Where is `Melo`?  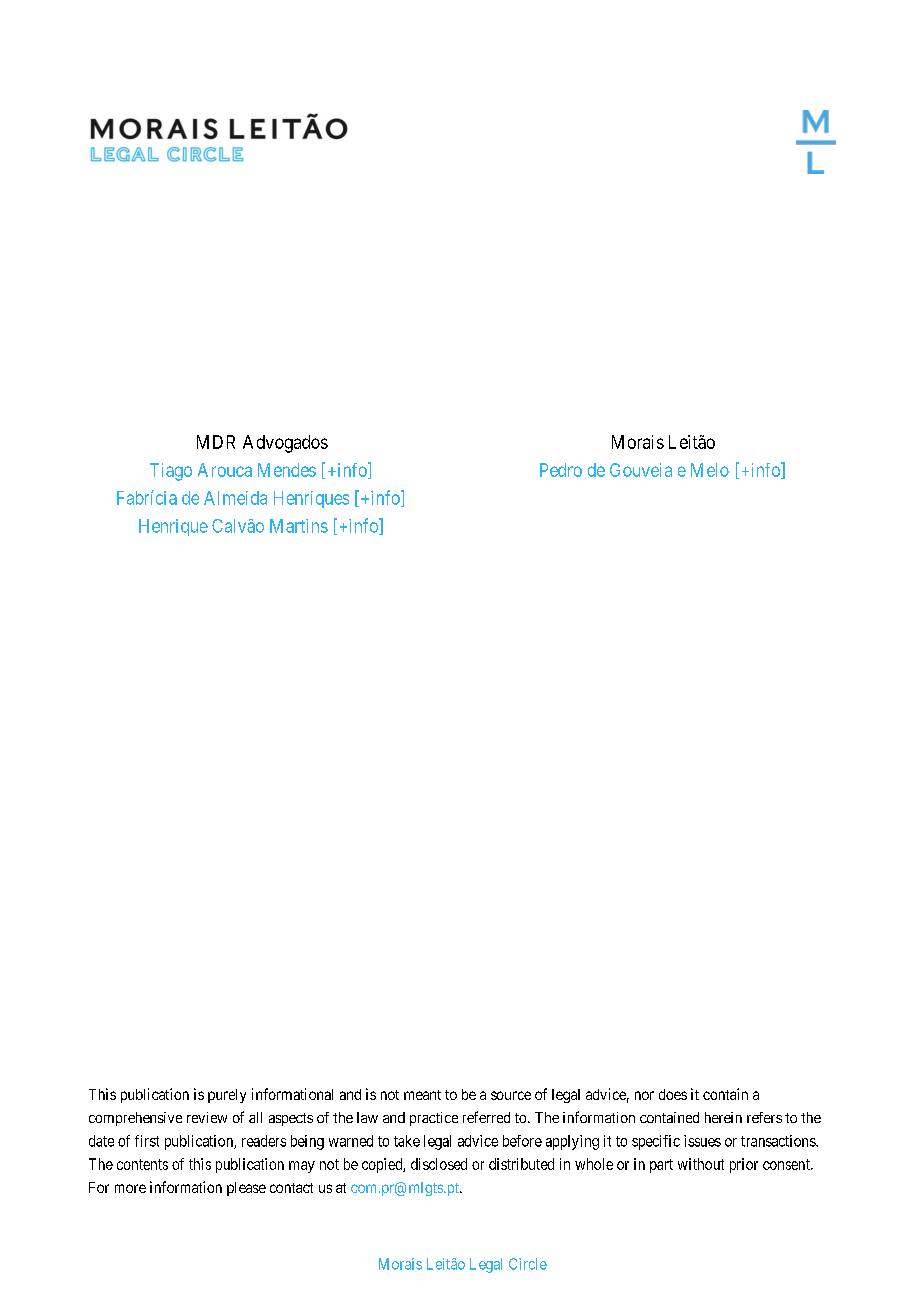 Melo is located at coordinates (710, 470).
